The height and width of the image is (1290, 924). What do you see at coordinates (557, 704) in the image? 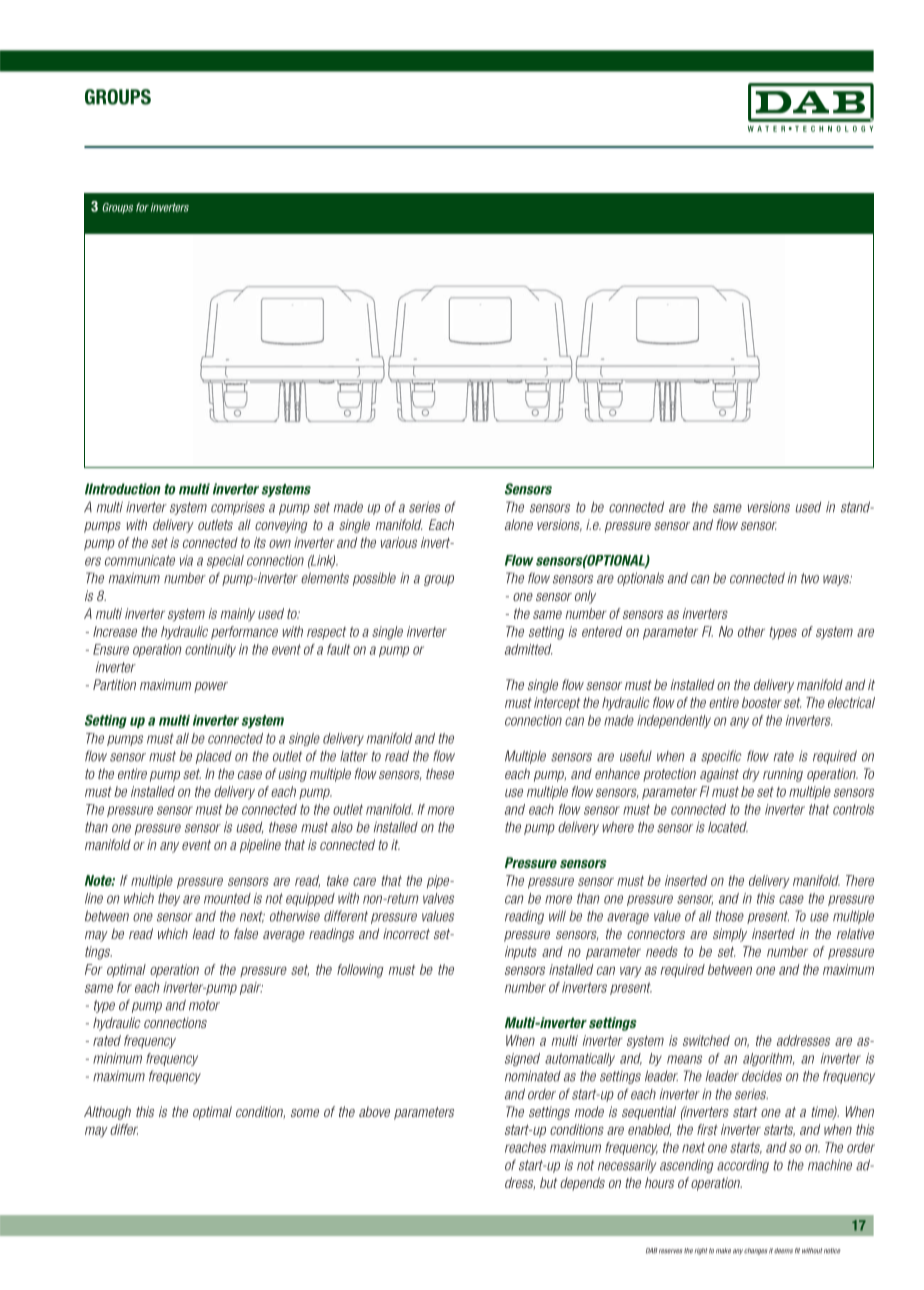
I see `intercept` at bounding box center [557, 704].
